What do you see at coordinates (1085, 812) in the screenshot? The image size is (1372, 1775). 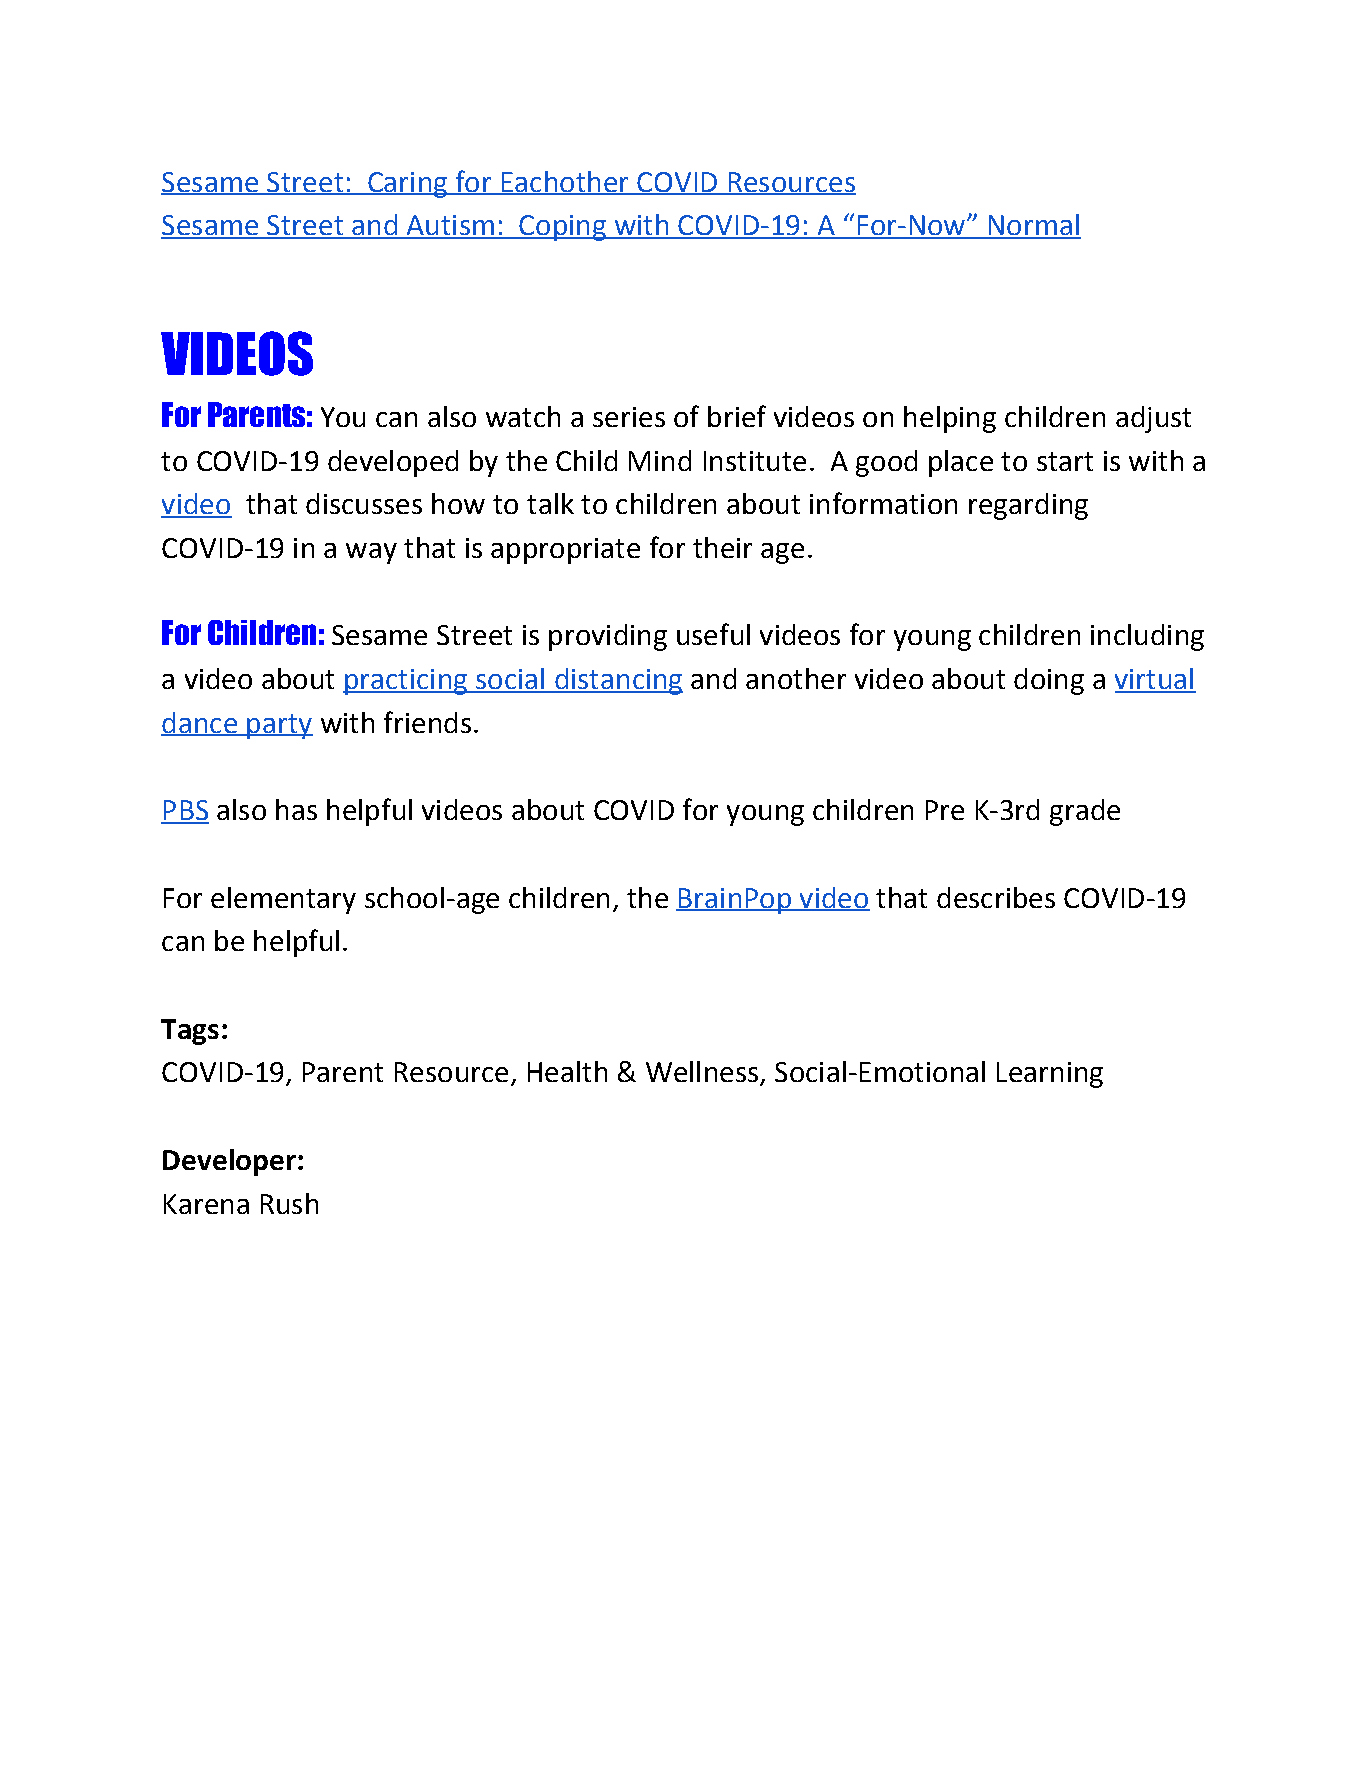 I see `grade` at bounding box center [1085, 812].
